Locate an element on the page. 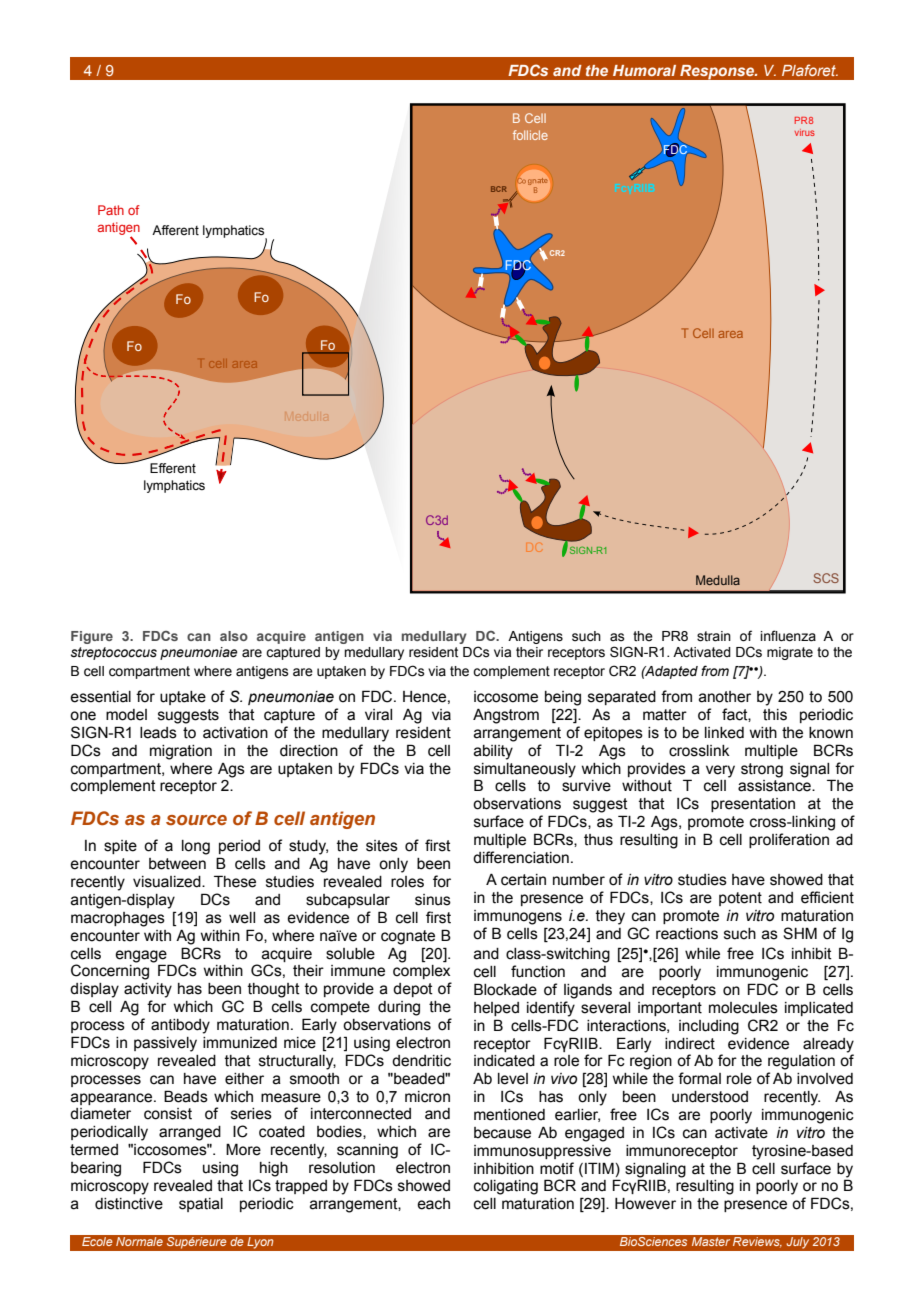 Image resolution: width=924 pixels, height=1308 pixels. strain is located at coordinates (714, 636).
